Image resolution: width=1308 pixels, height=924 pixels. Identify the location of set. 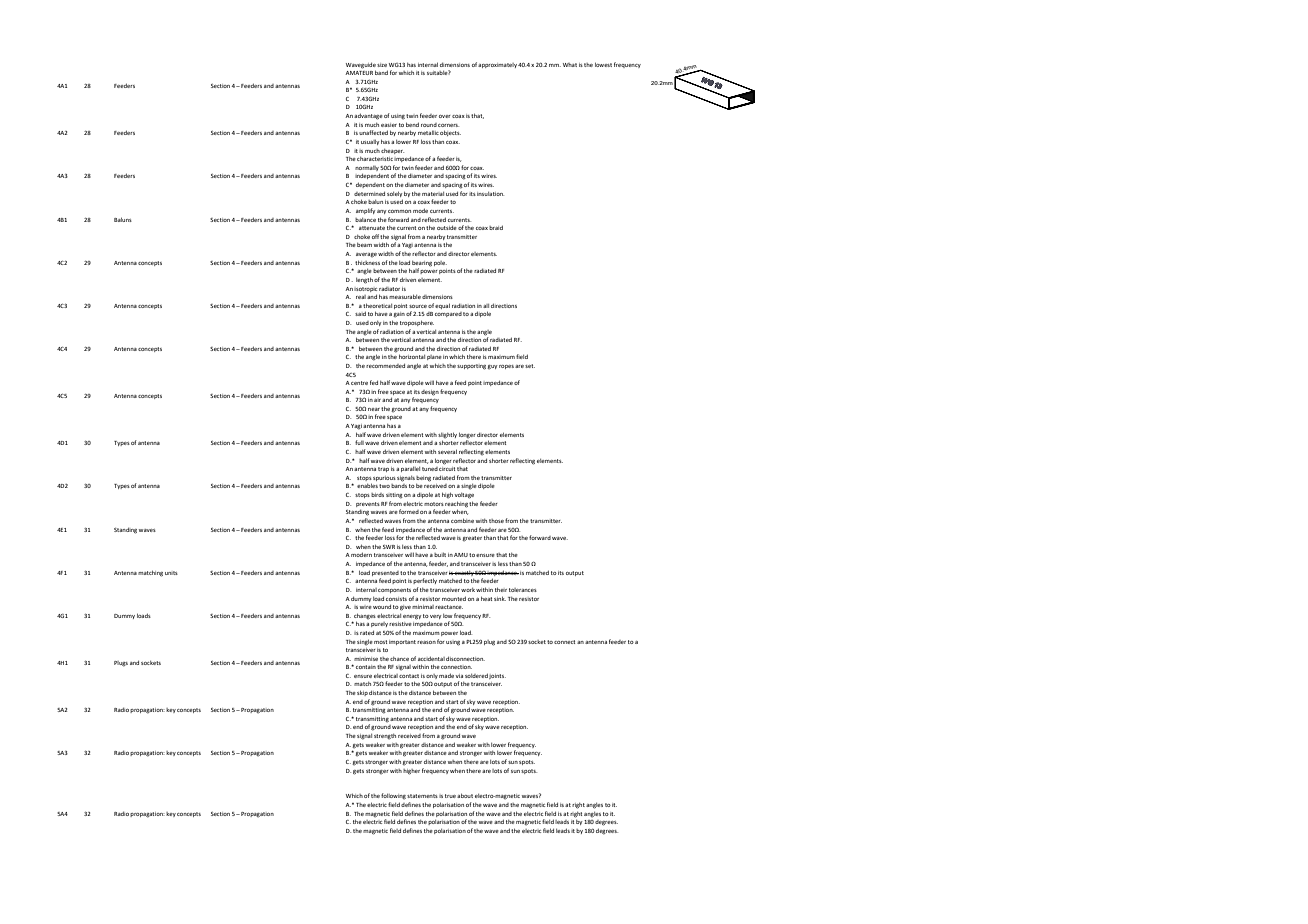
(530, 366).
